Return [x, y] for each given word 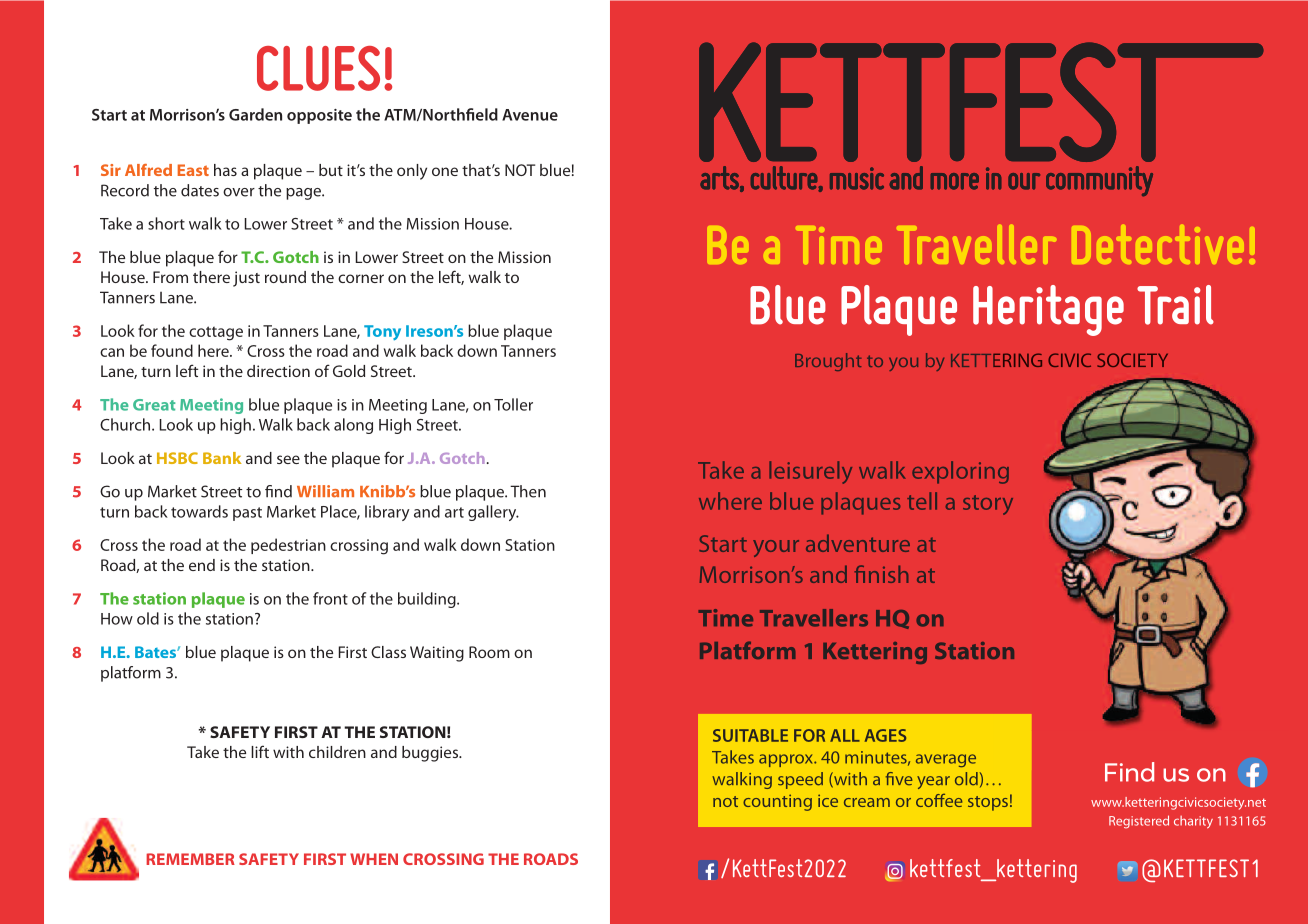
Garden [255, 114]
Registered [1139, 822]
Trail [1175, 305]
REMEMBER [190, 859]
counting [777, 802]
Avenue [530, 115]
